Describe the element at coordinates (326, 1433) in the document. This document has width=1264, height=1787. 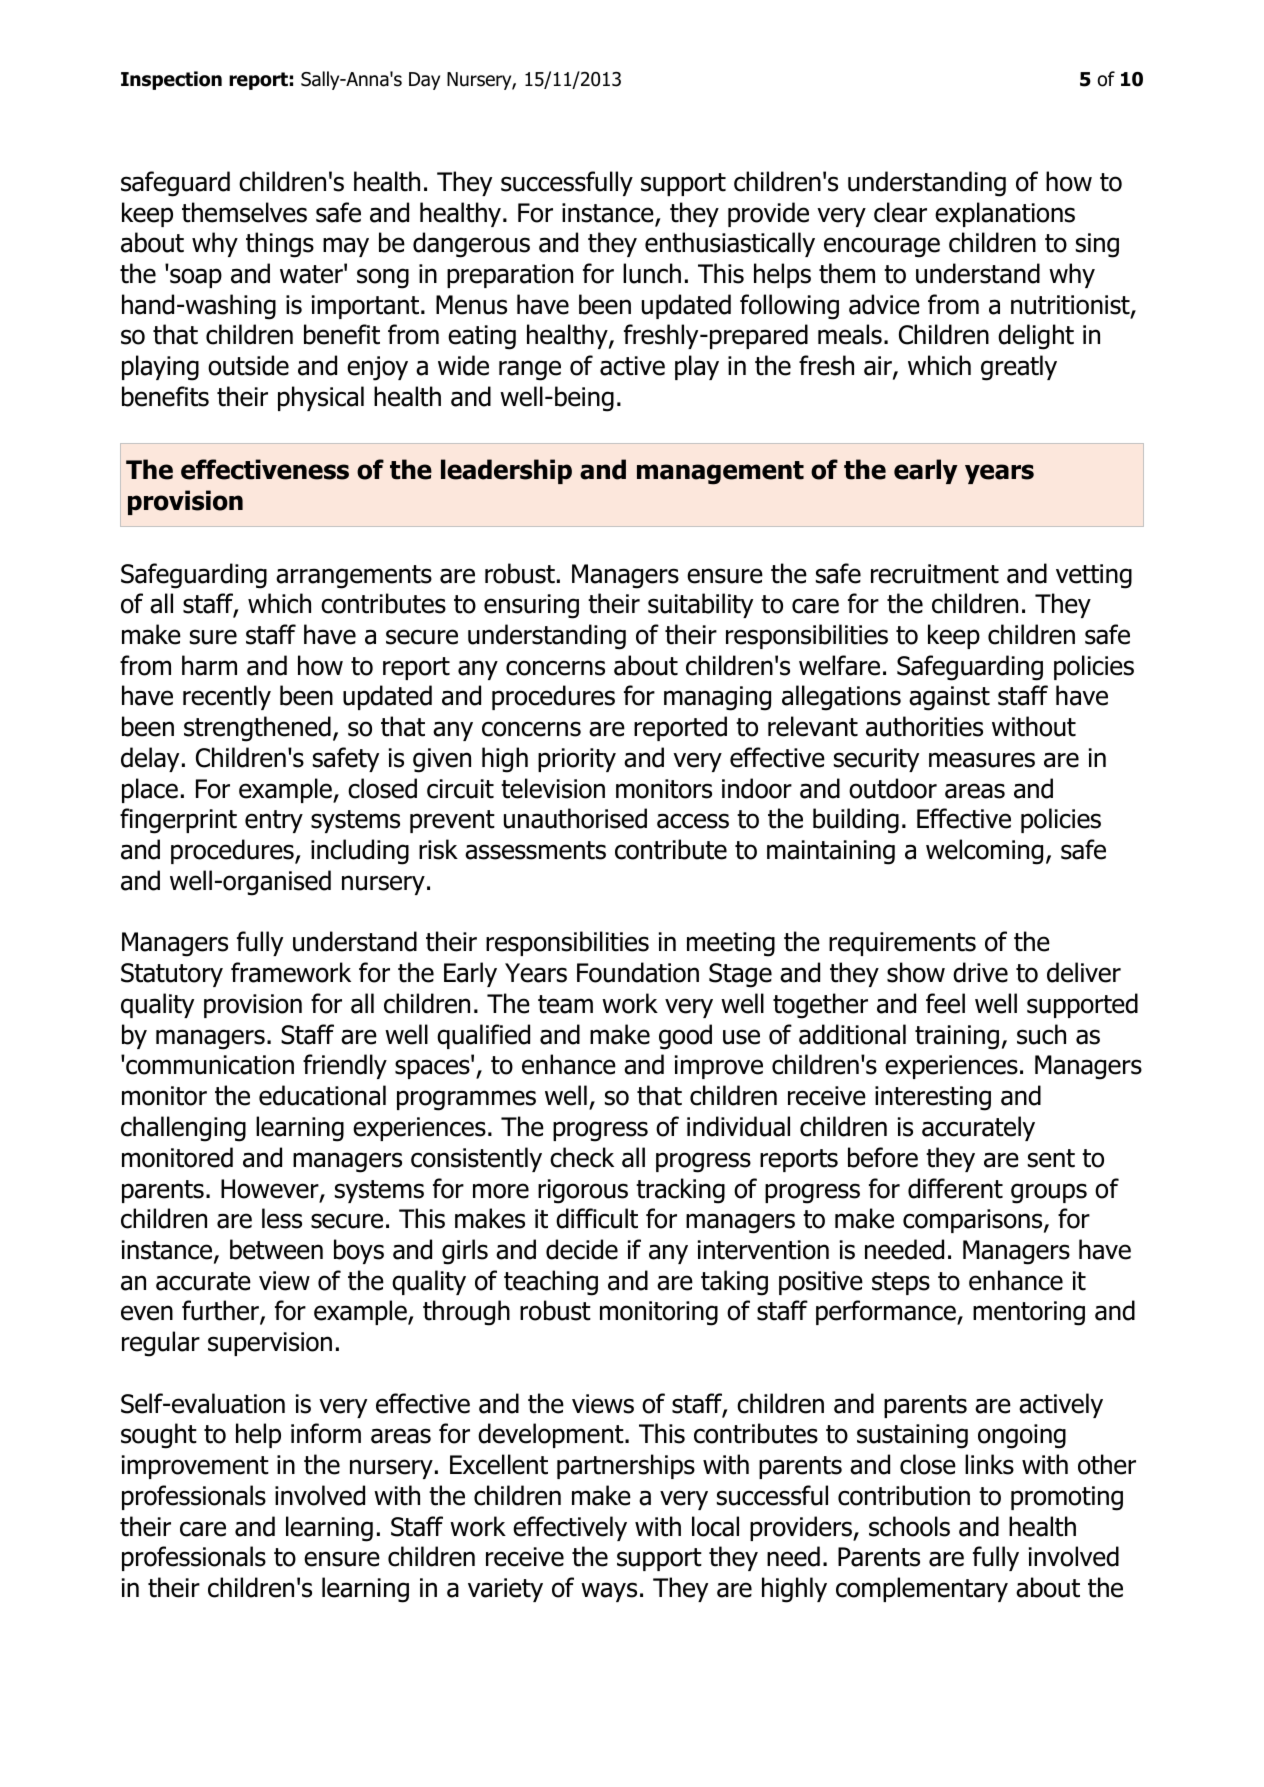
I see `inform` at that location.
